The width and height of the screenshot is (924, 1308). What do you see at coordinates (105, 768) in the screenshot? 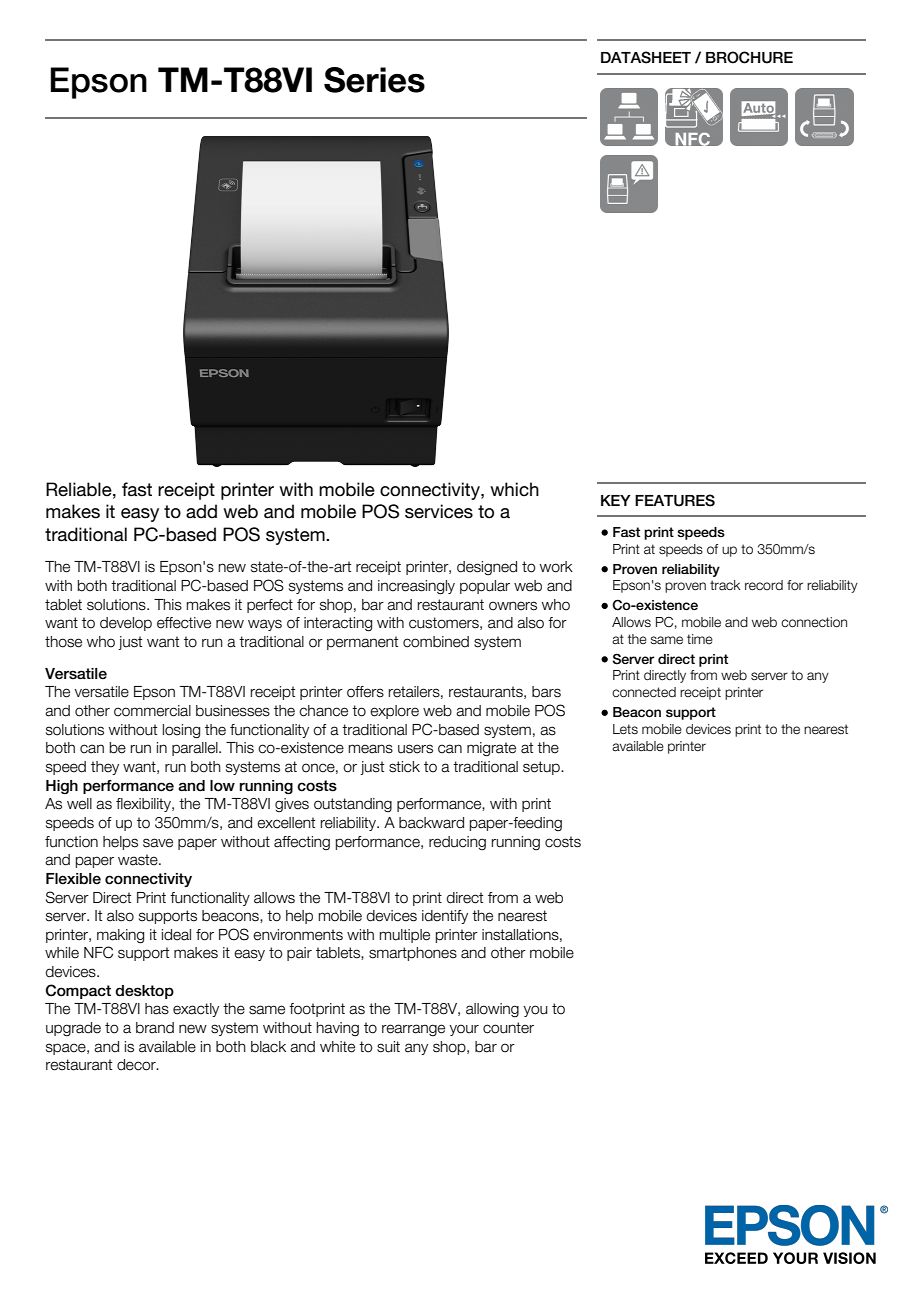
I see `they` at bounding box center [105, 768].
